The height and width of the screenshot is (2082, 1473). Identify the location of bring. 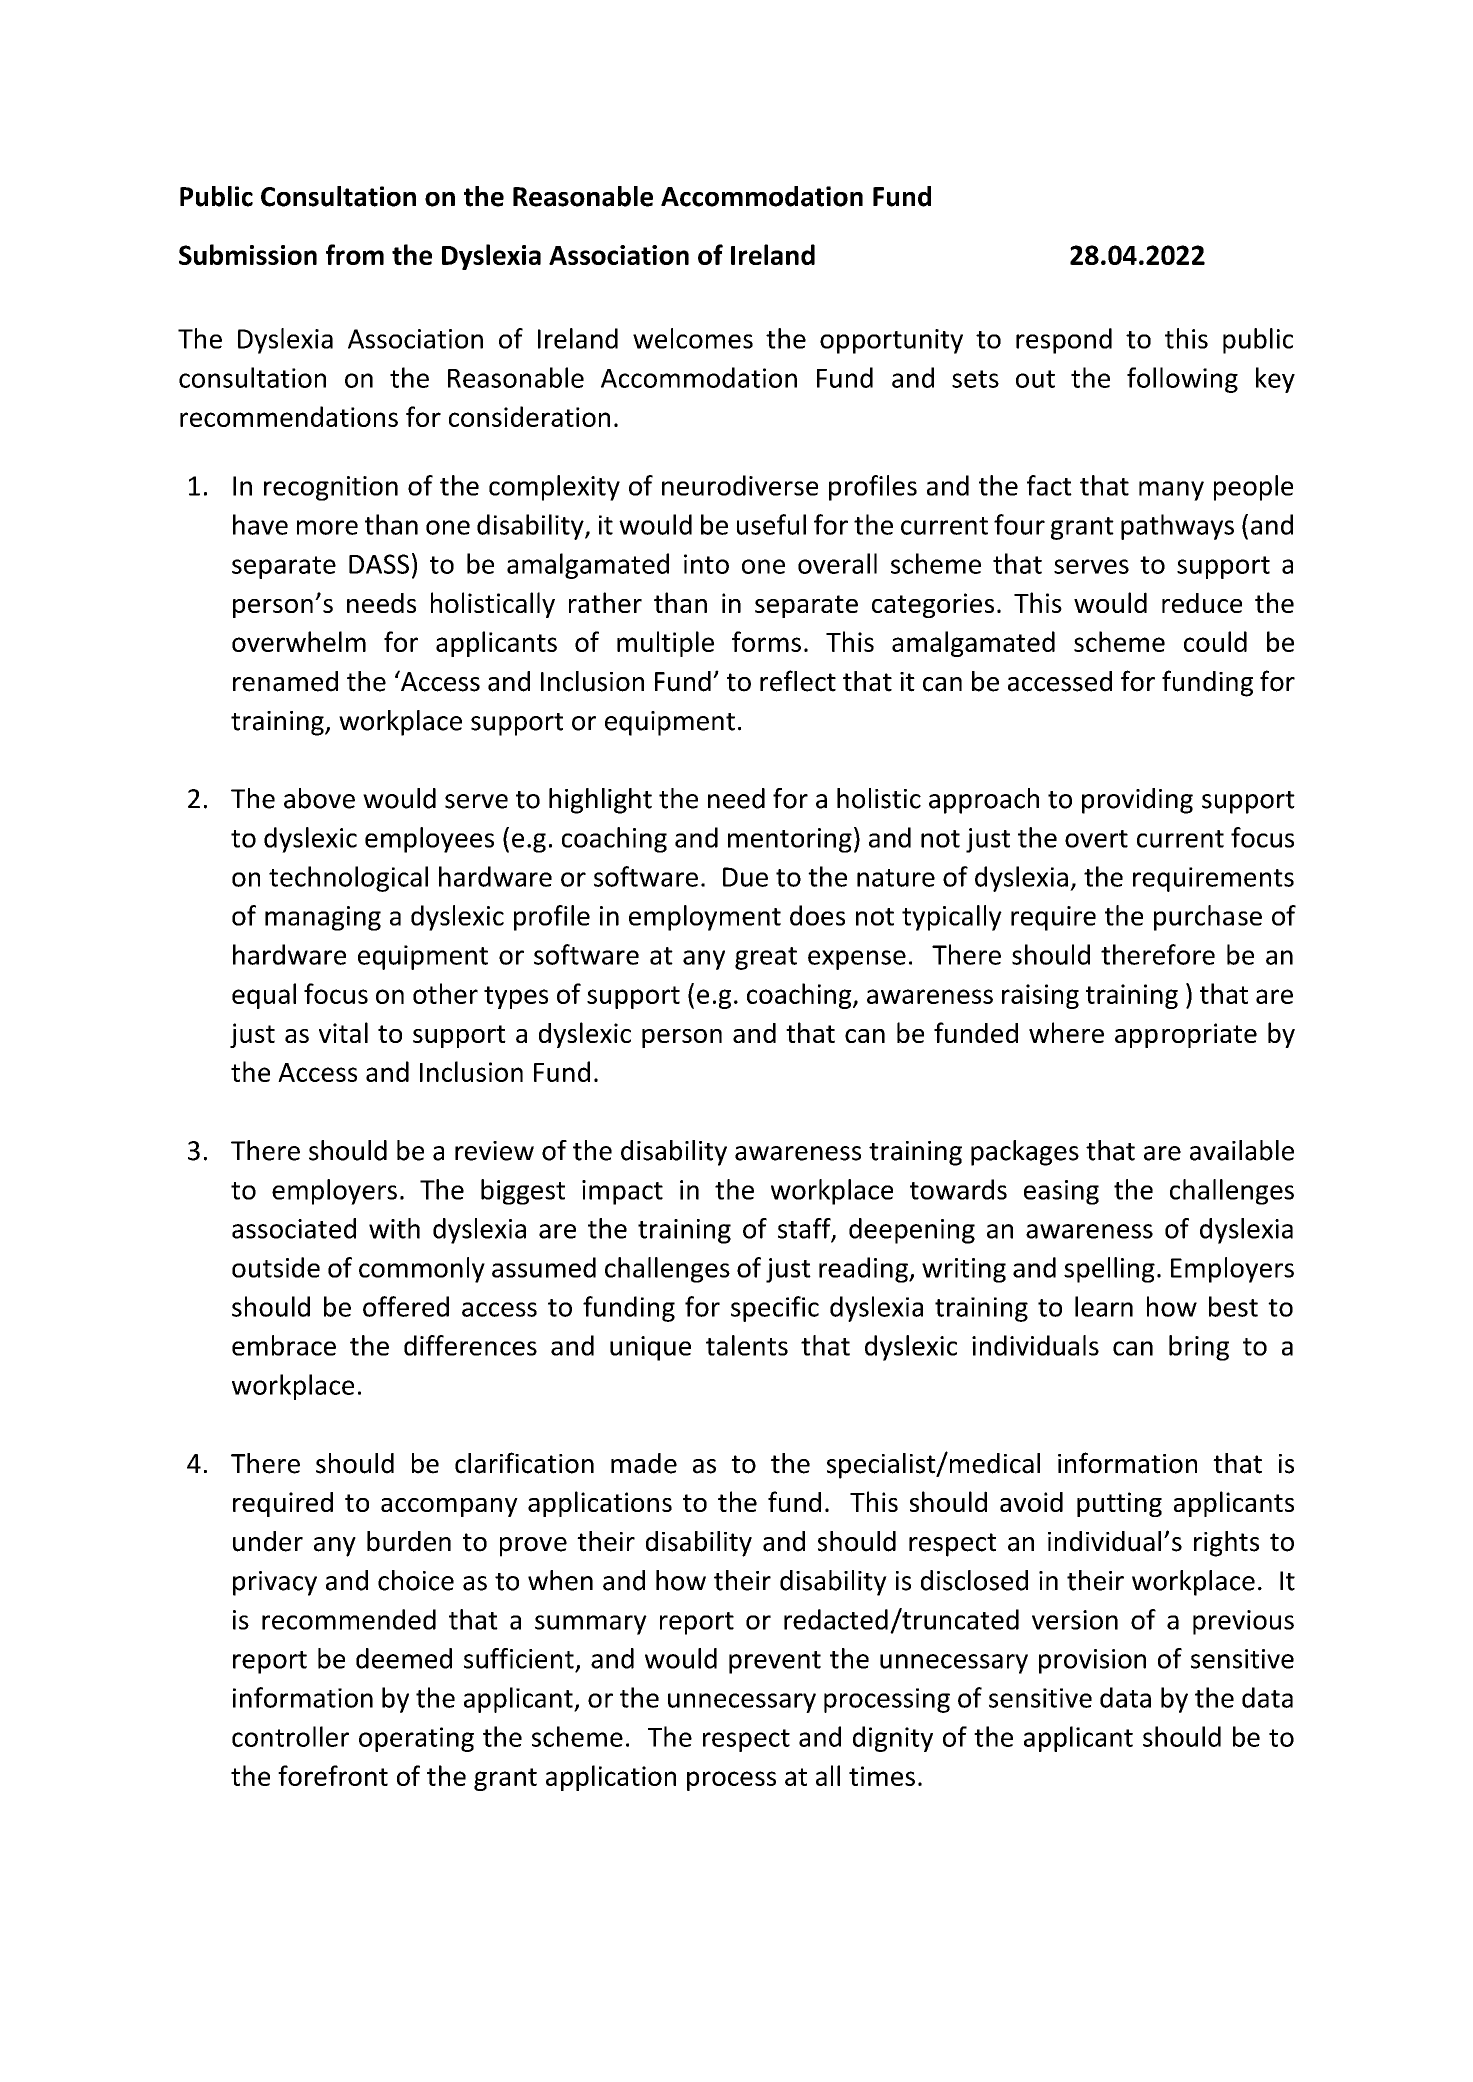
(1199, 1348).
